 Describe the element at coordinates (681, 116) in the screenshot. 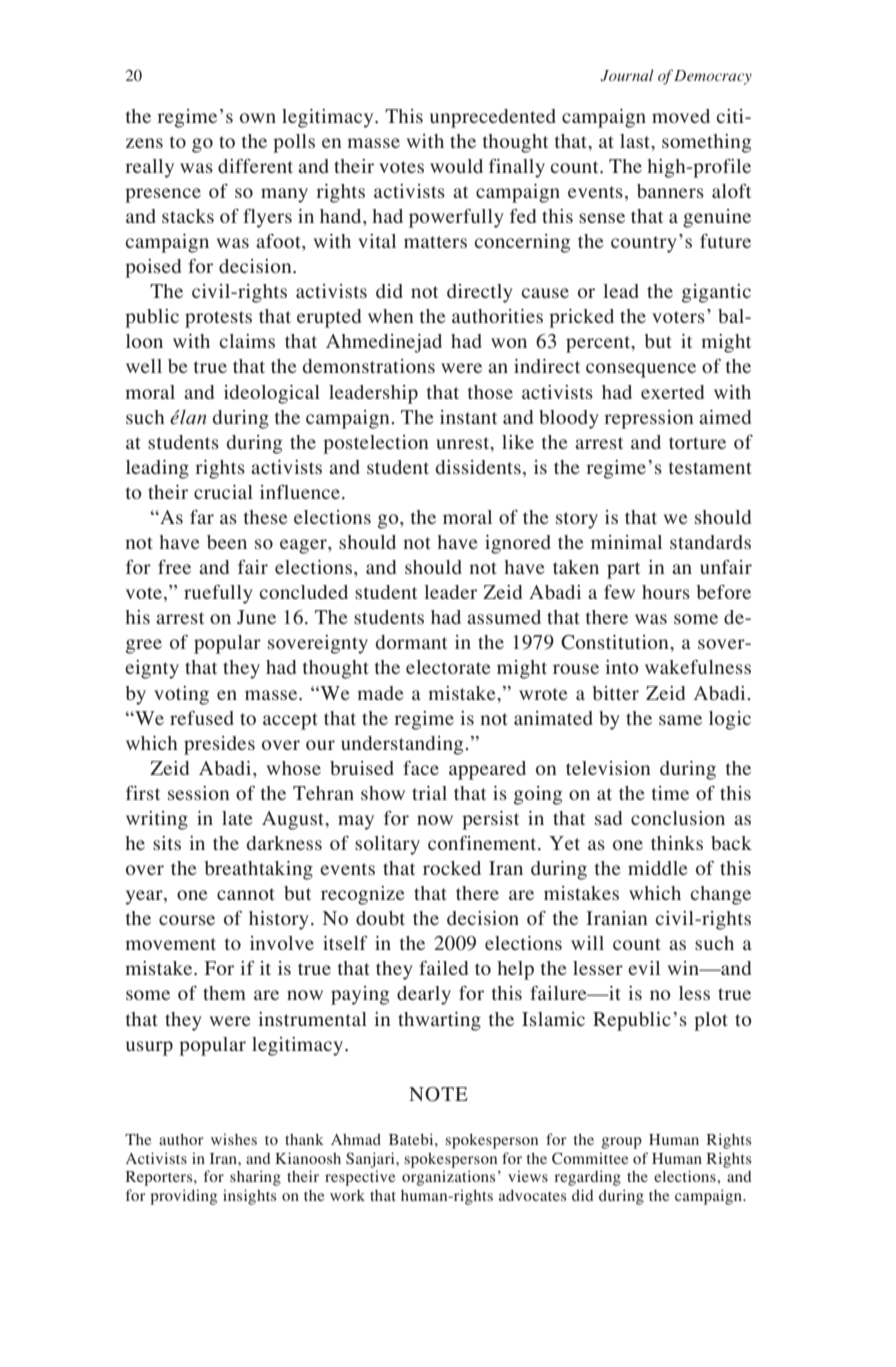

I see `moved` at that location.
